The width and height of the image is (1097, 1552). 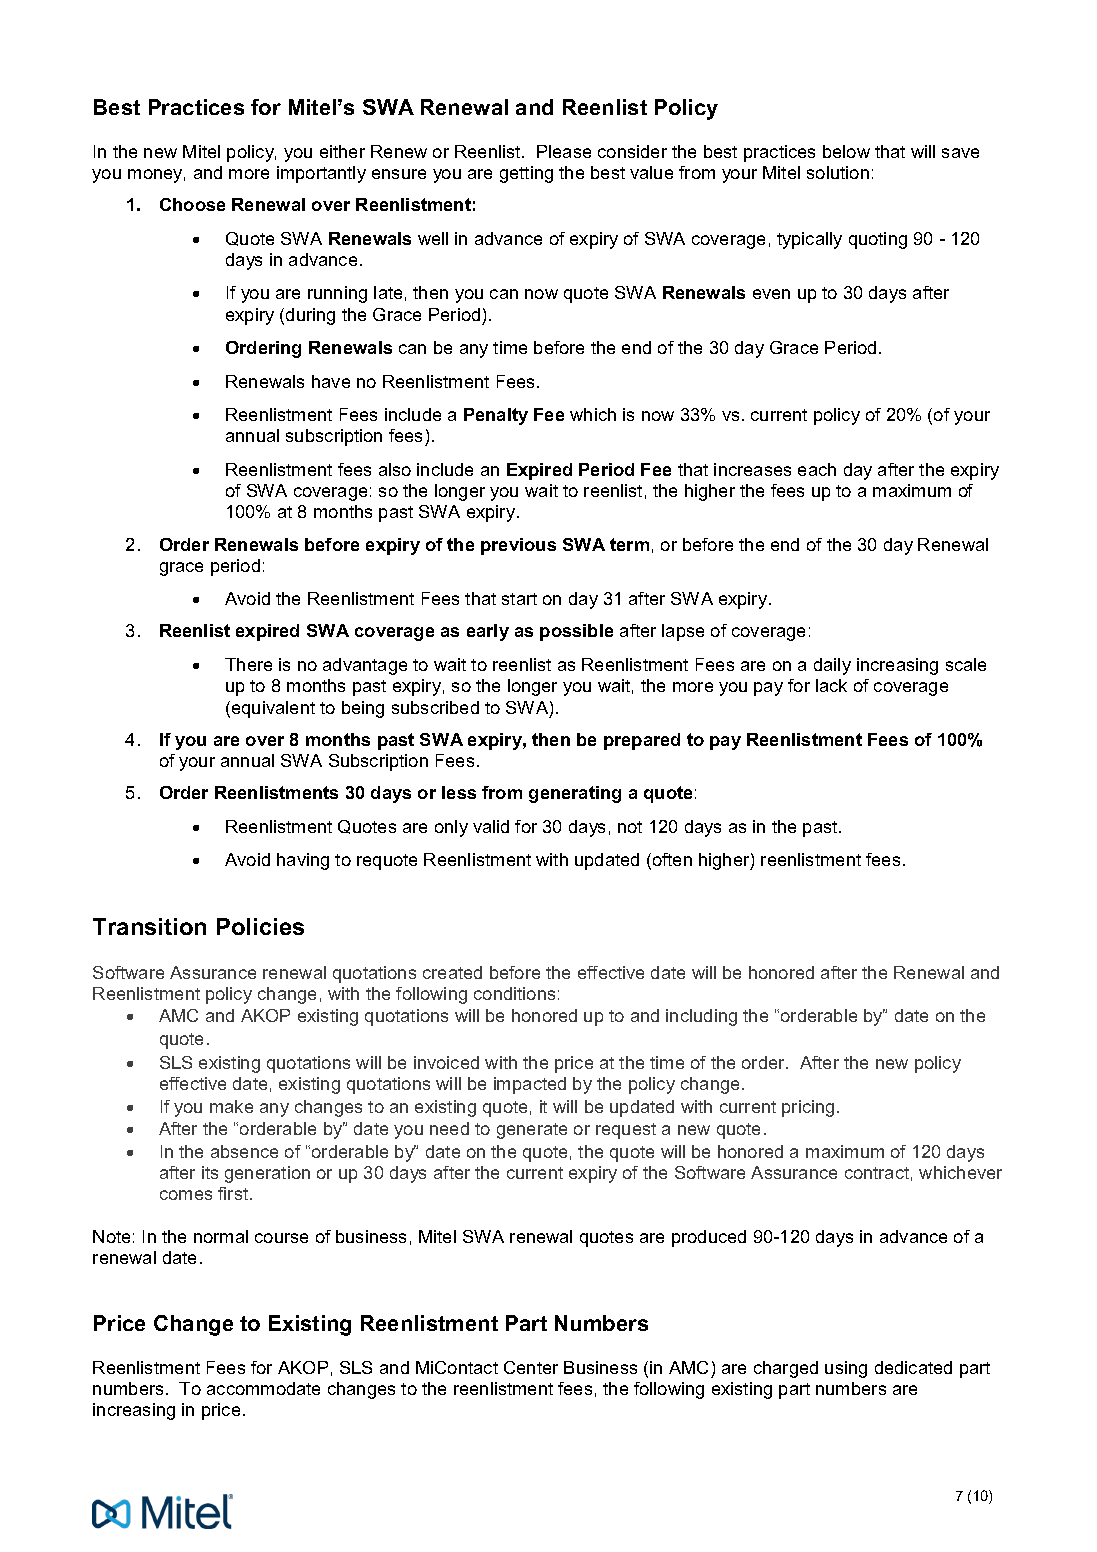 I want to click on Center, so click(x=531, y=1367).
